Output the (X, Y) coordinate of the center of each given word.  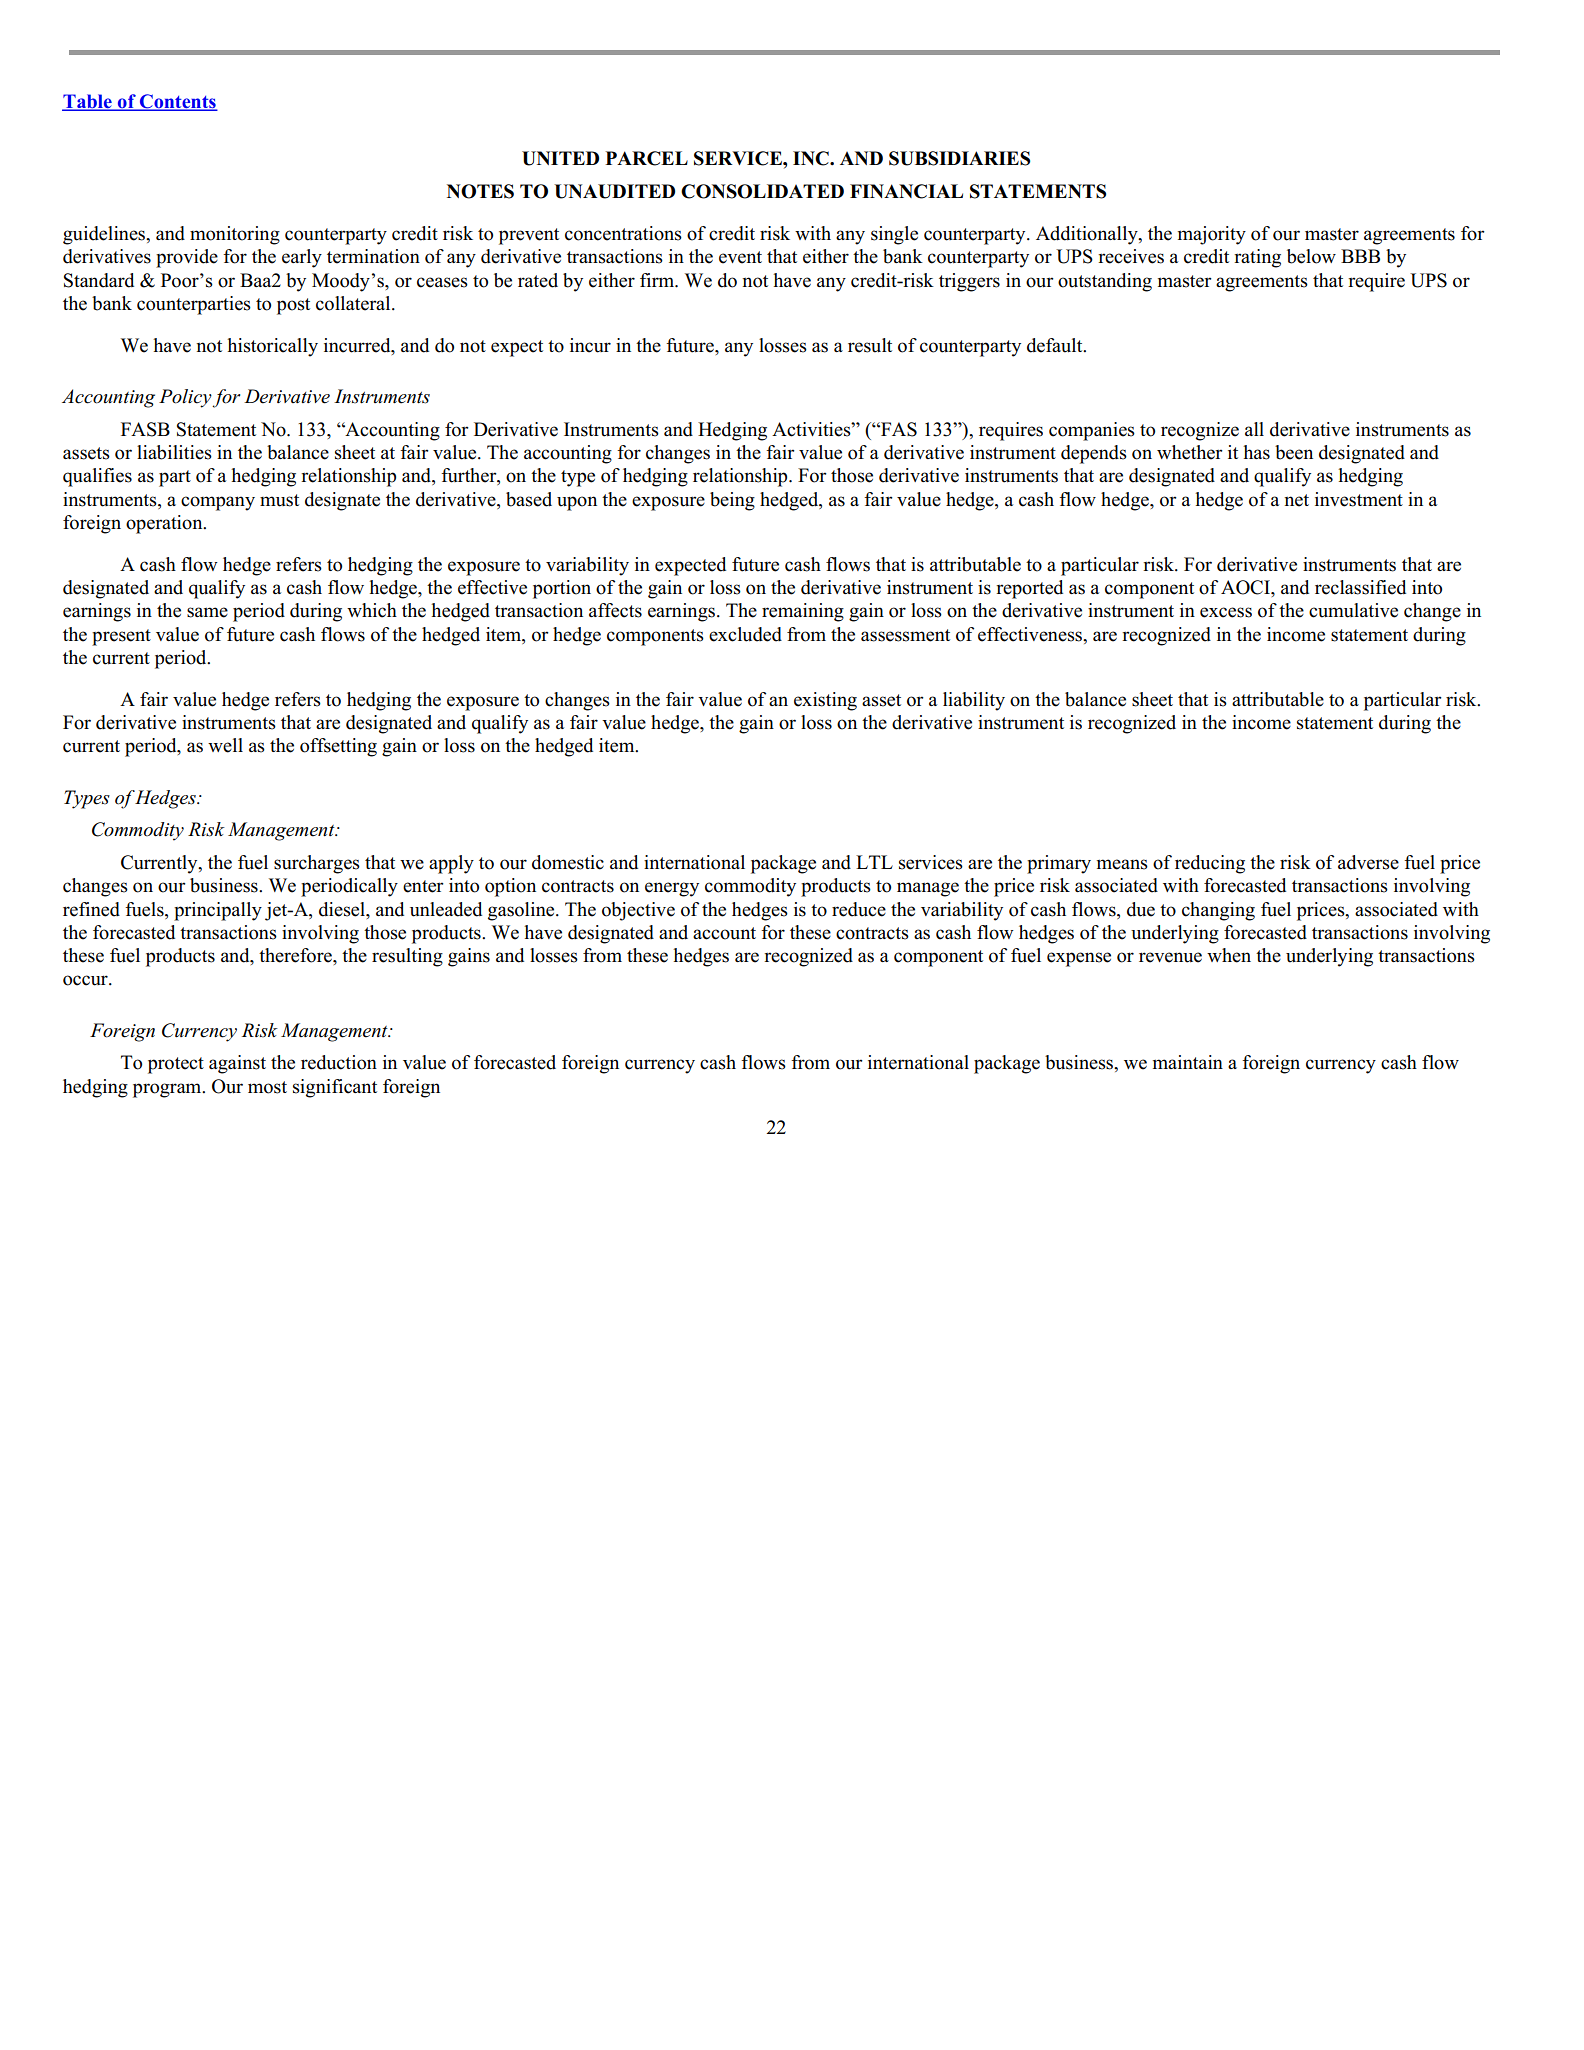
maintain (1188, 1062)
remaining (803, 612)
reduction (339, 1062)
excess (1226, 612)
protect (176, 1065)
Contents (177, 102)
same (207, 612)
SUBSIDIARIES (959, 158)
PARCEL (646, 158)
